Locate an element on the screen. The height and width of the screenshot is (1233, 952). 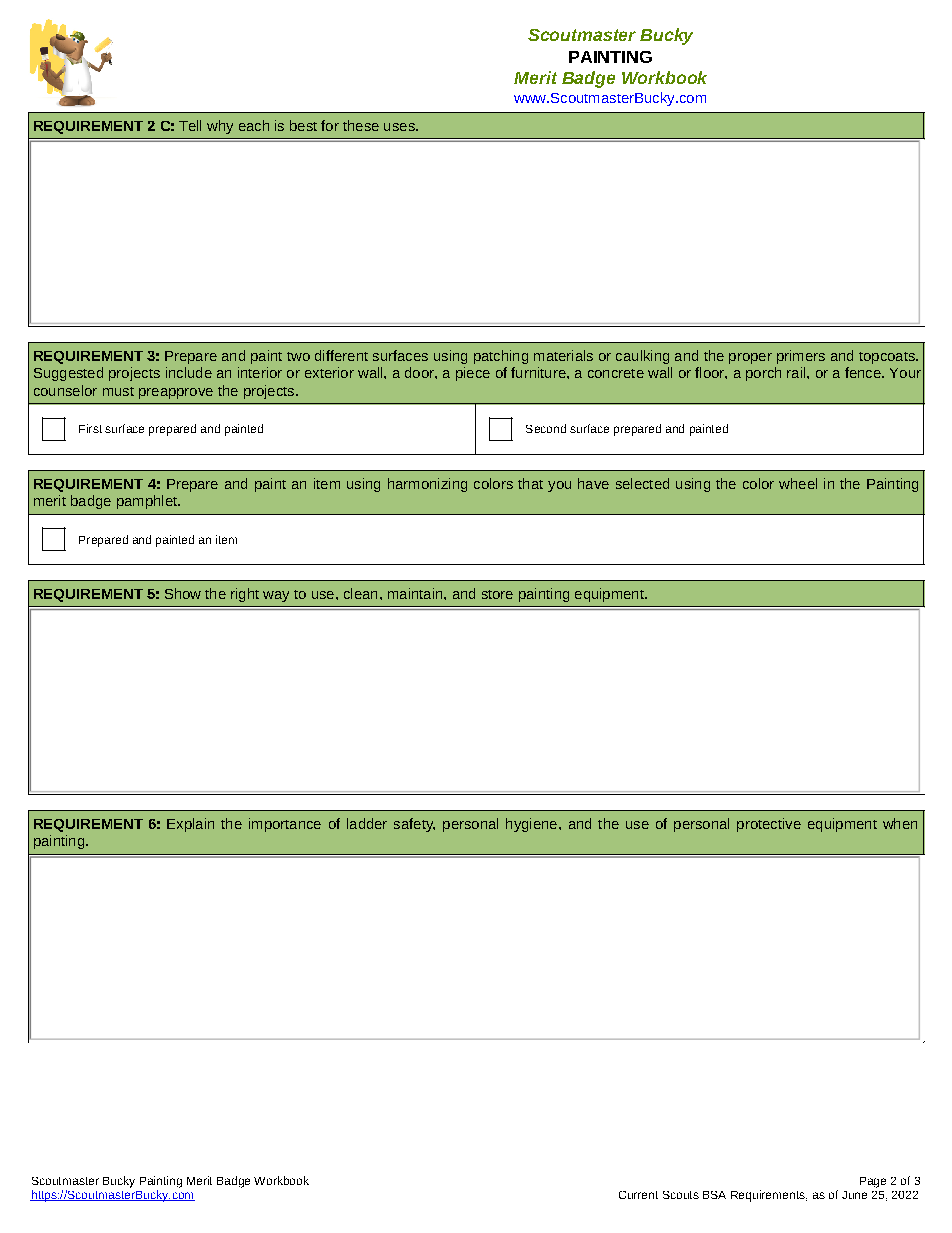
Tell is located at coordinates (190, 125).
